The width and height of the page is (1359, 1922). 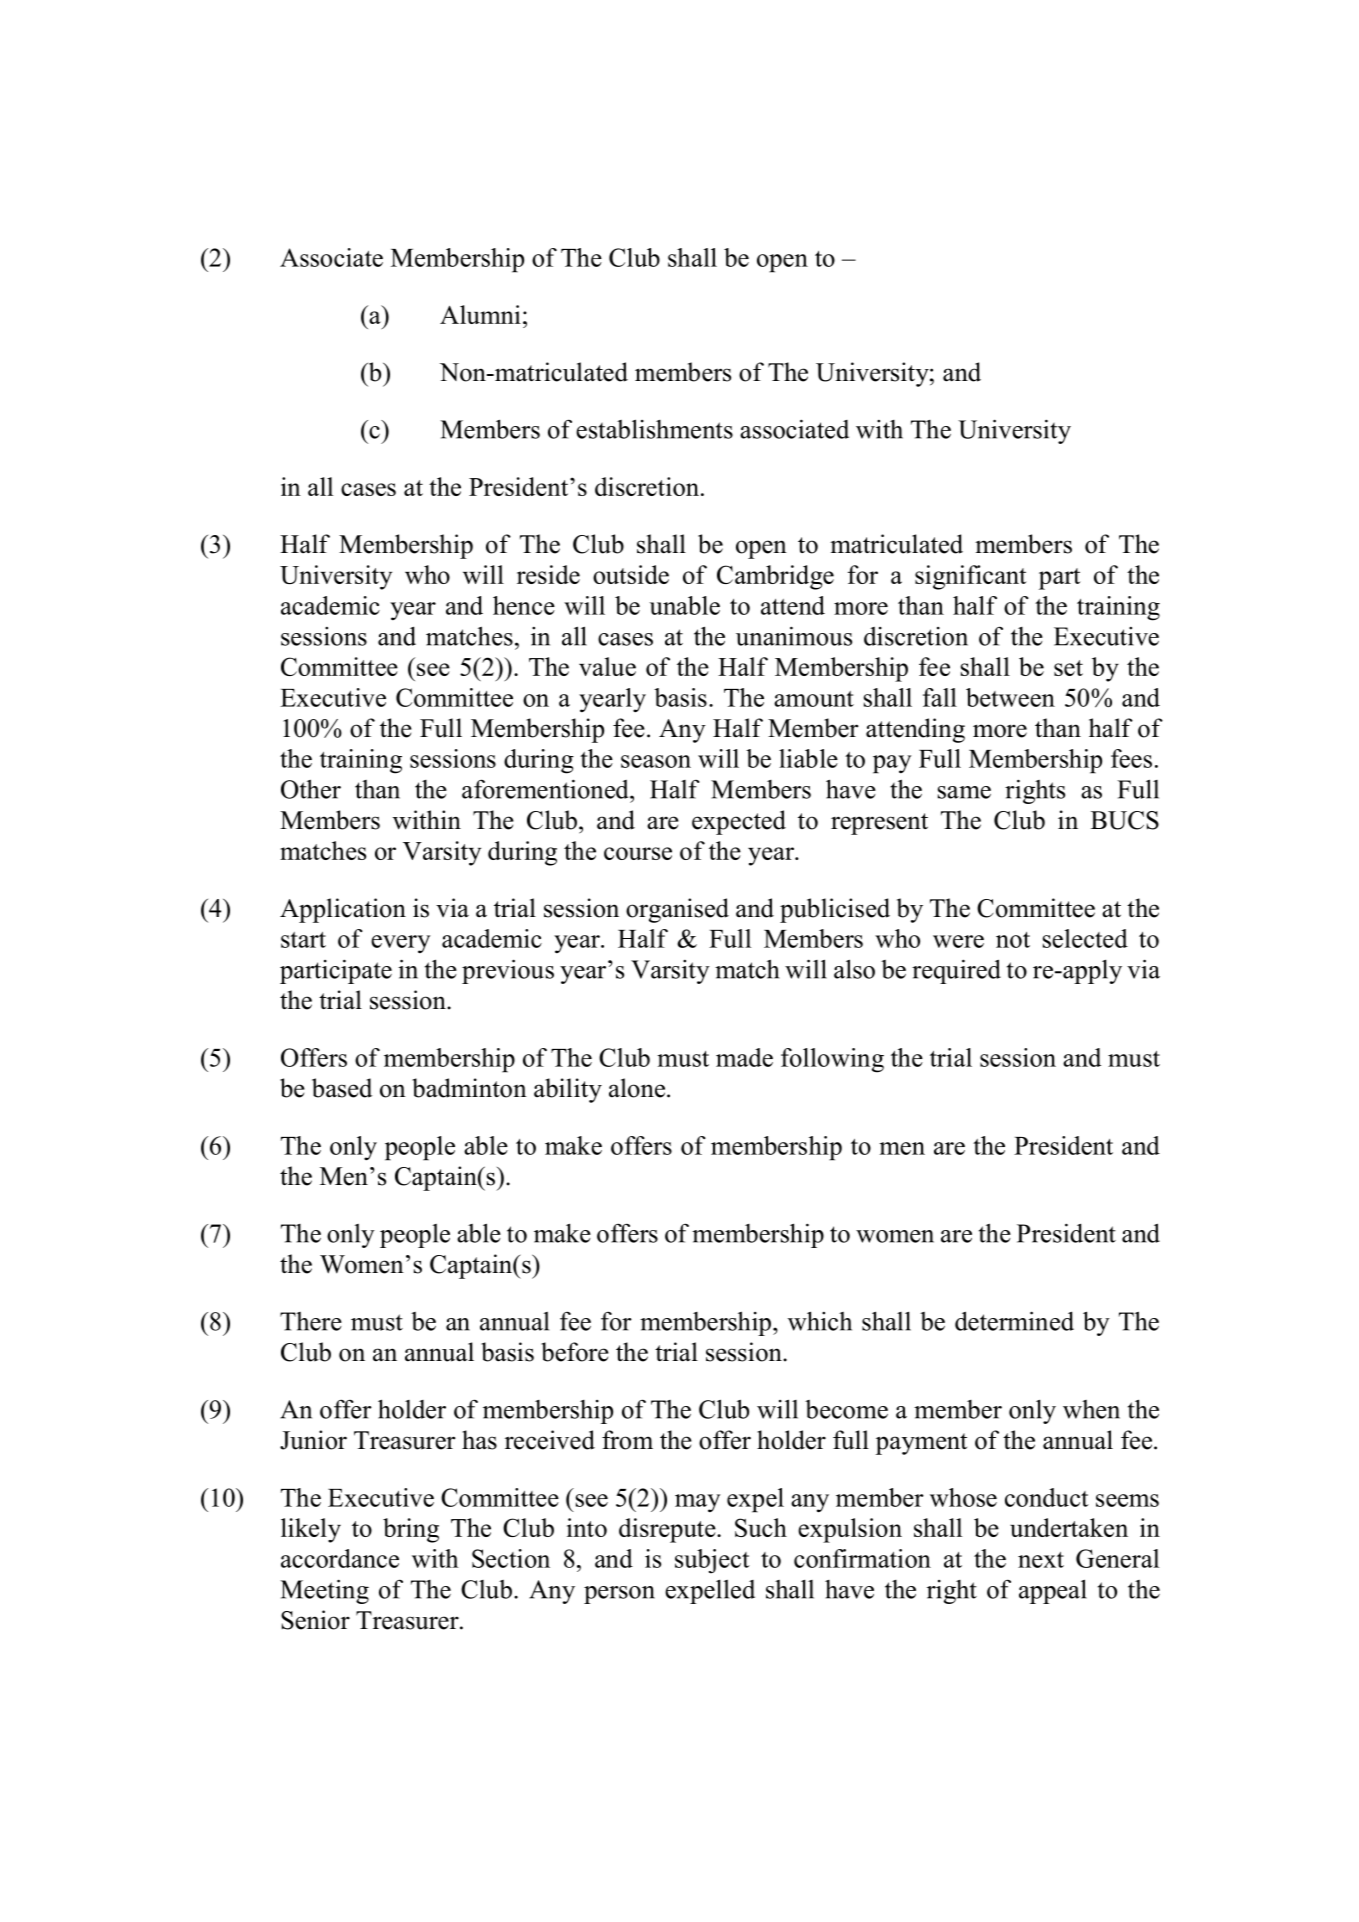 I want to click on establishments, so click(x=654, y=429).
